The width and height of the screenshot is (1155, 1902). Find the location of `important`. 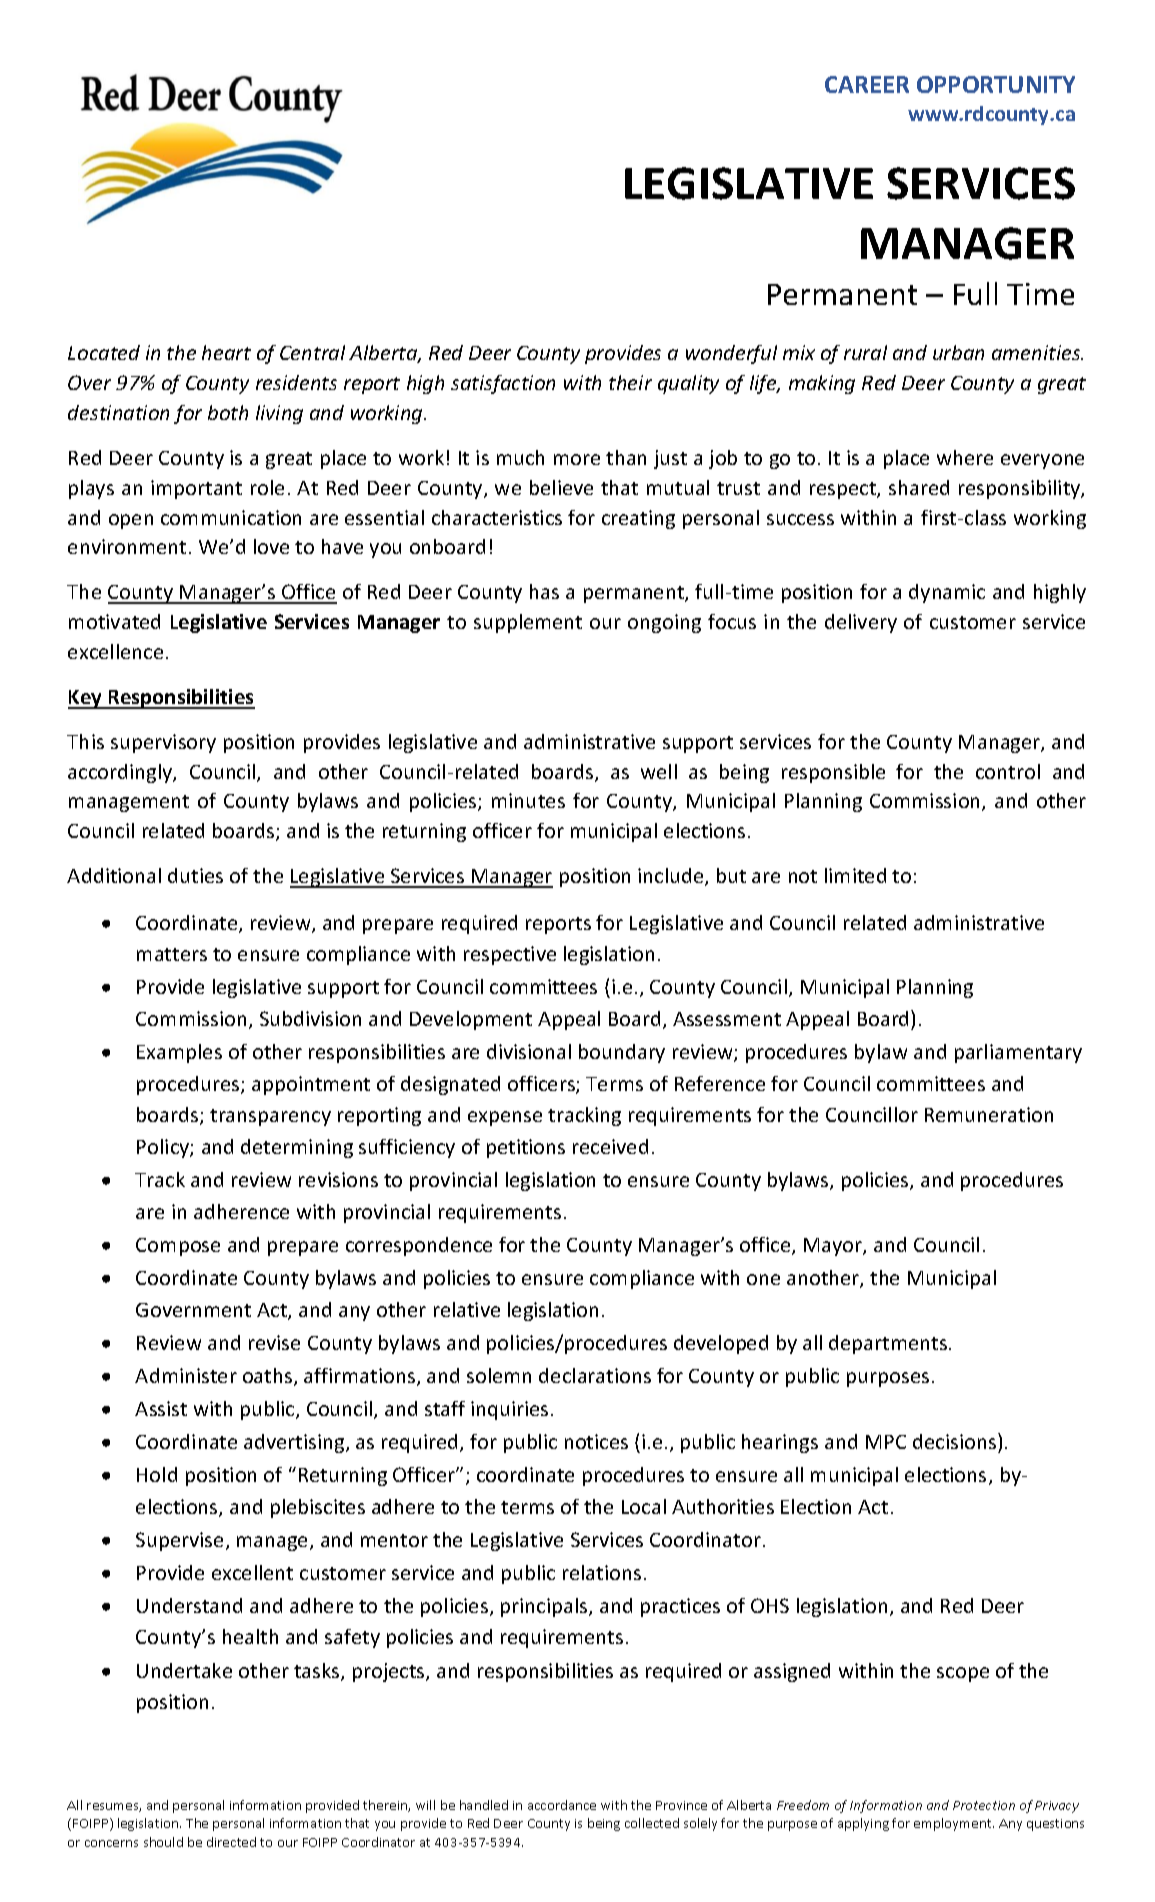

important is located at coordinates (196, 489).
